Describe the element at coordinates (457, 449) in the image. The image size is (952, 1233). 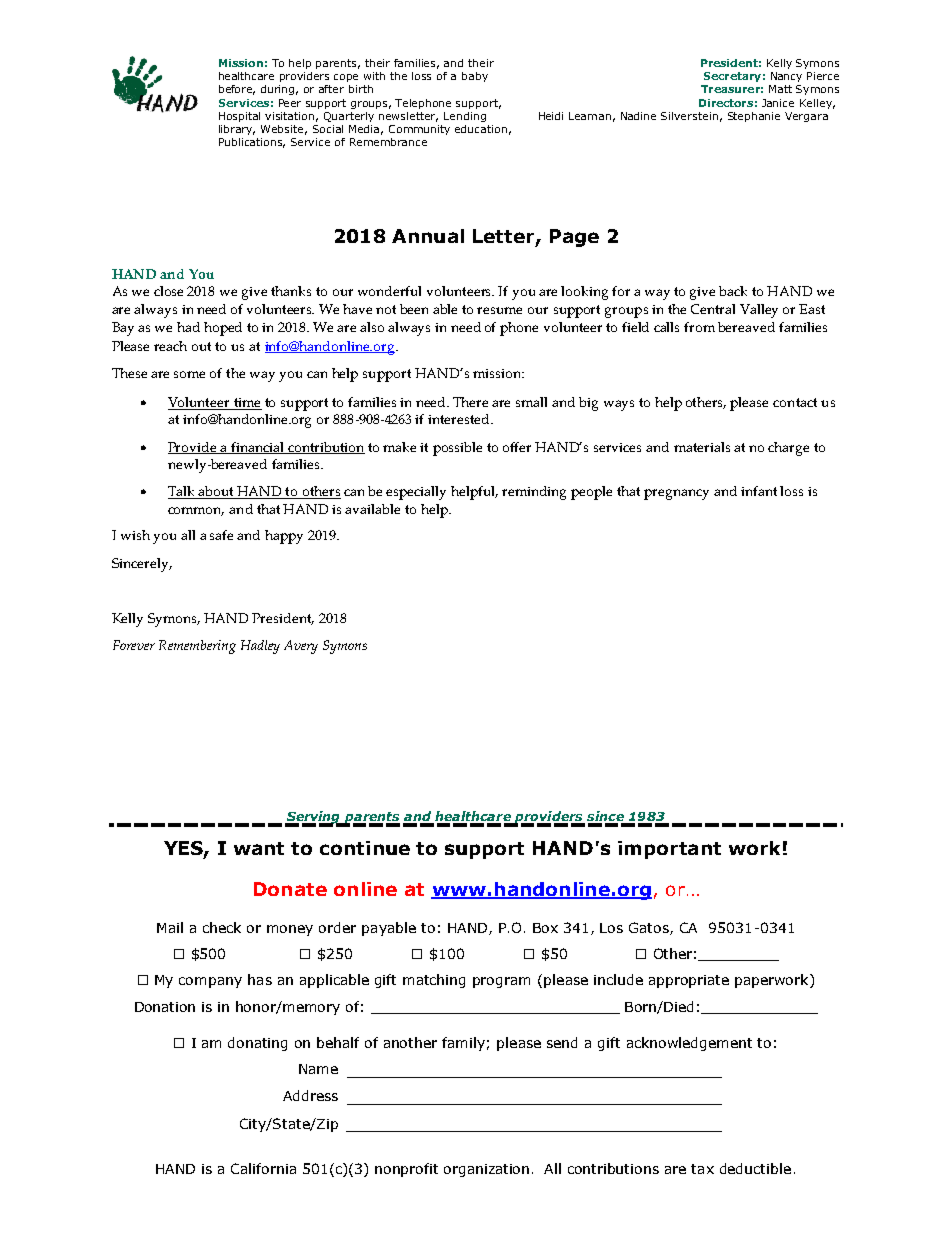
I see `possible` at that location.
